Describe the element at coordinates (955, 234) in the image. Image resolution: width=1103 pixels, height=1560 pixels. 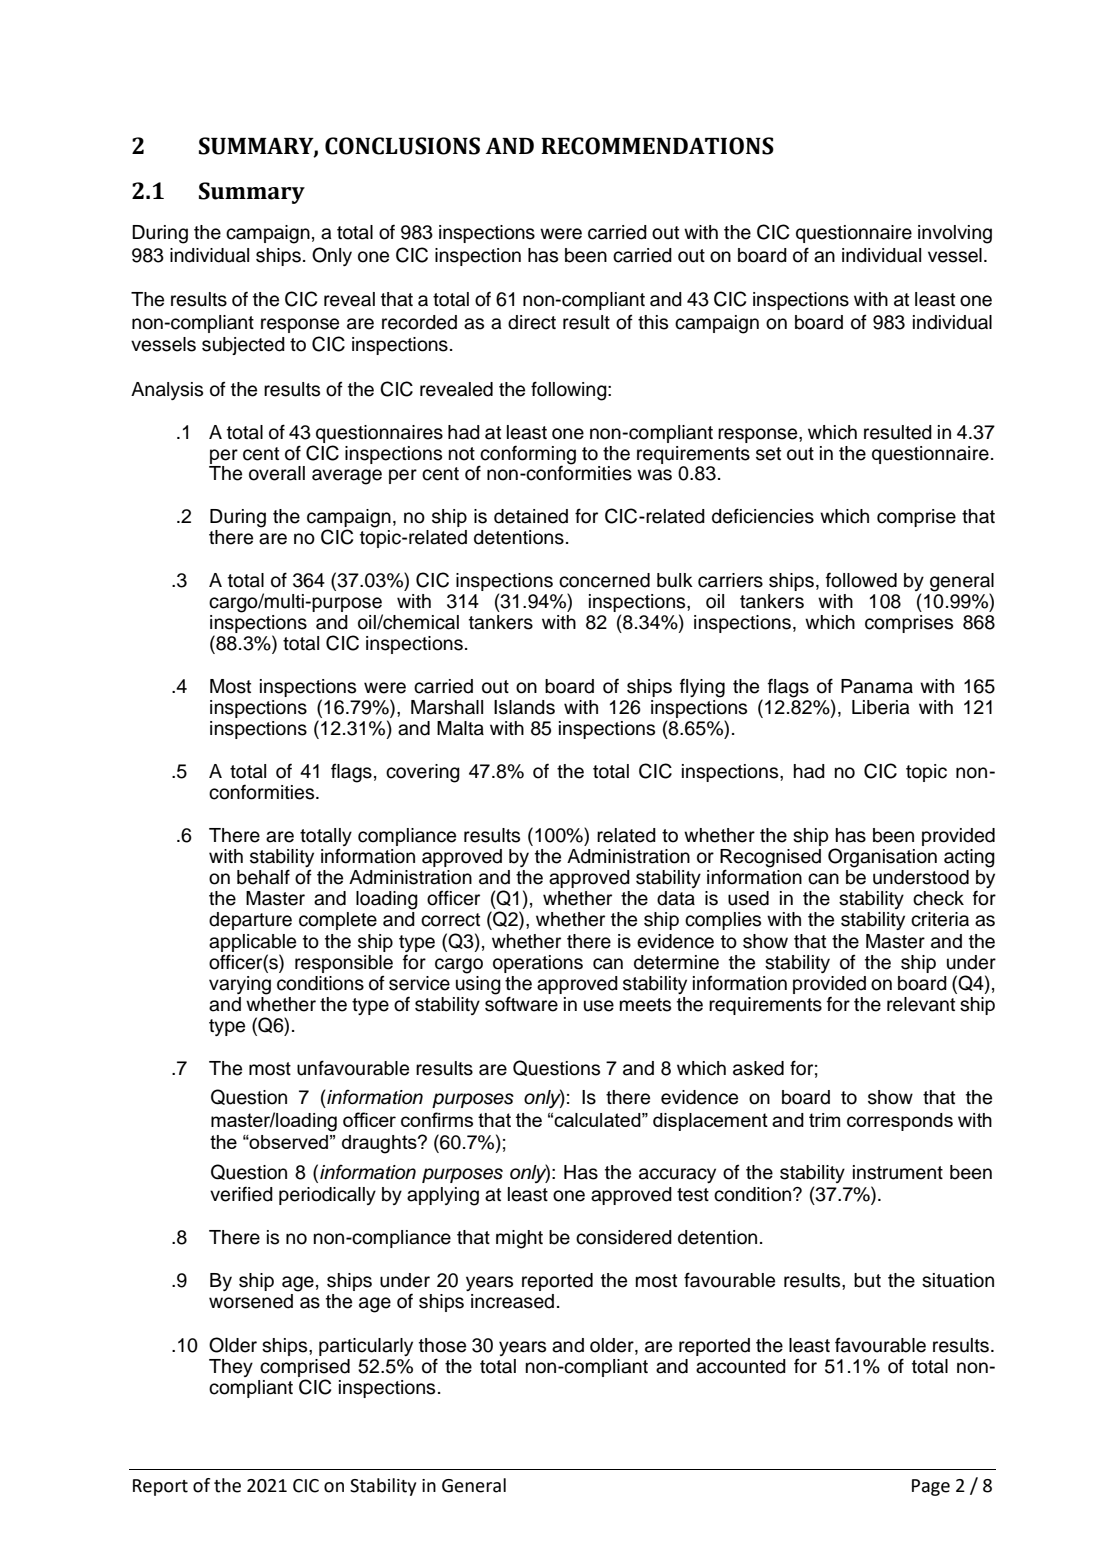
I see `involving` at that location.
